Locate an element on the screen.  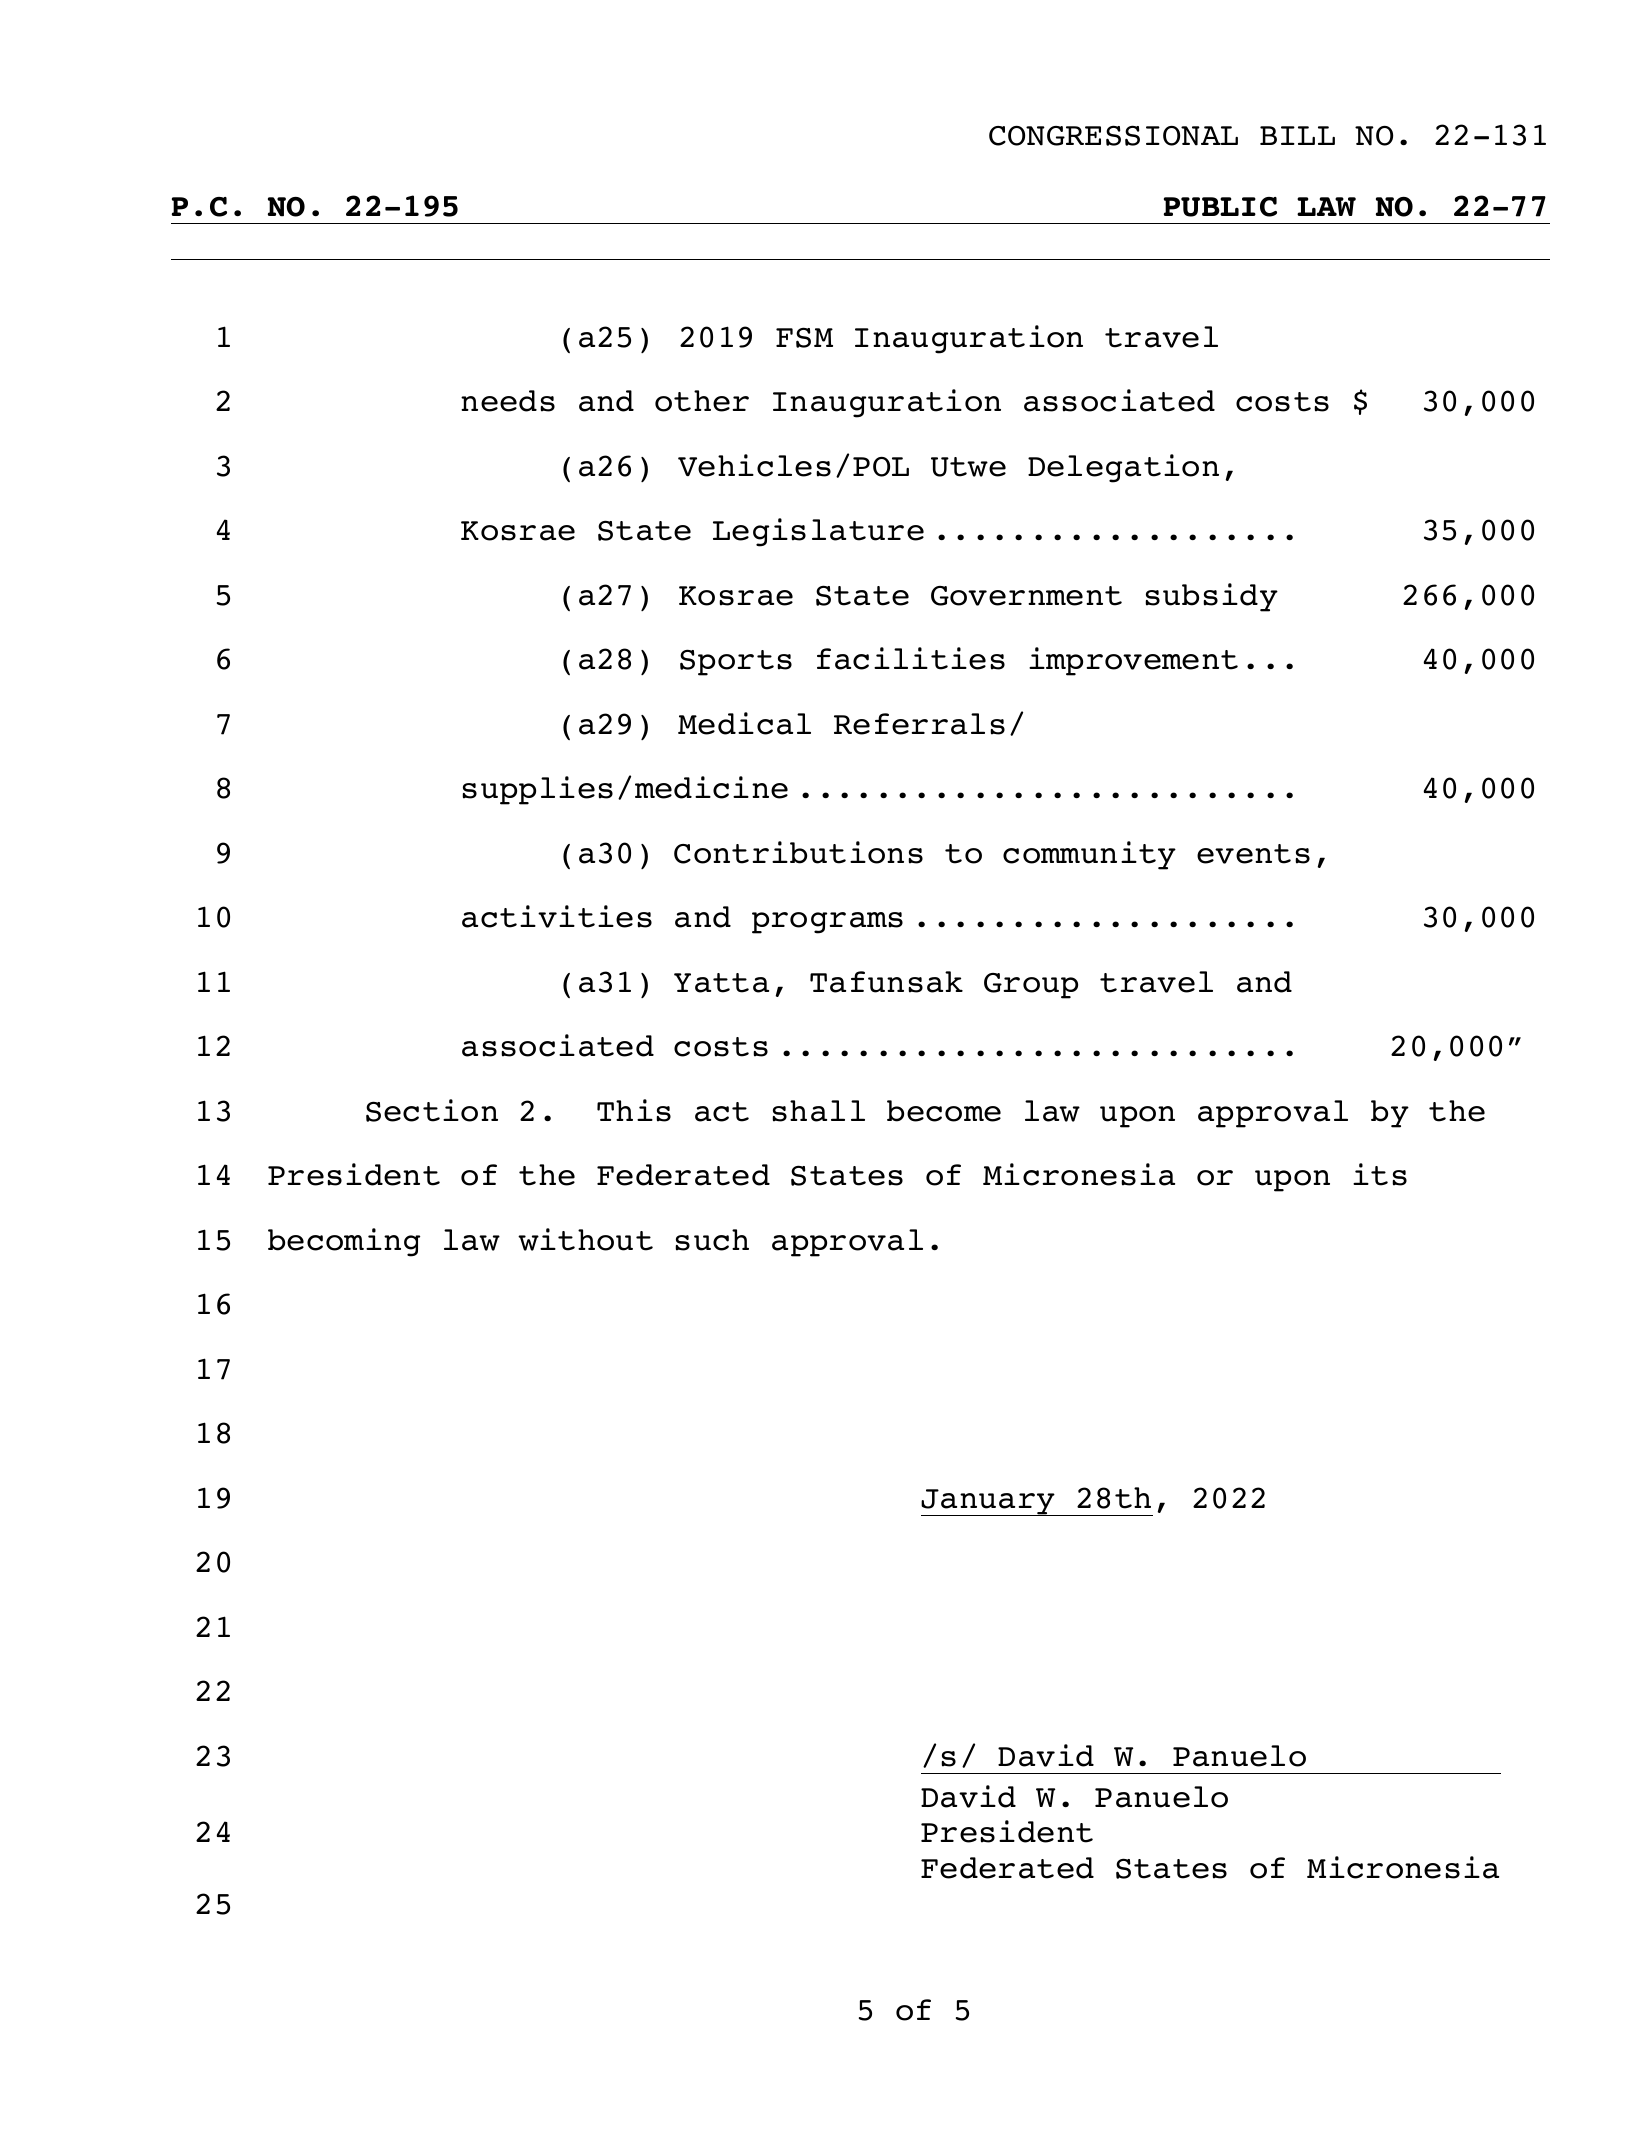
Contributions is located at coordinates (798, 852).
